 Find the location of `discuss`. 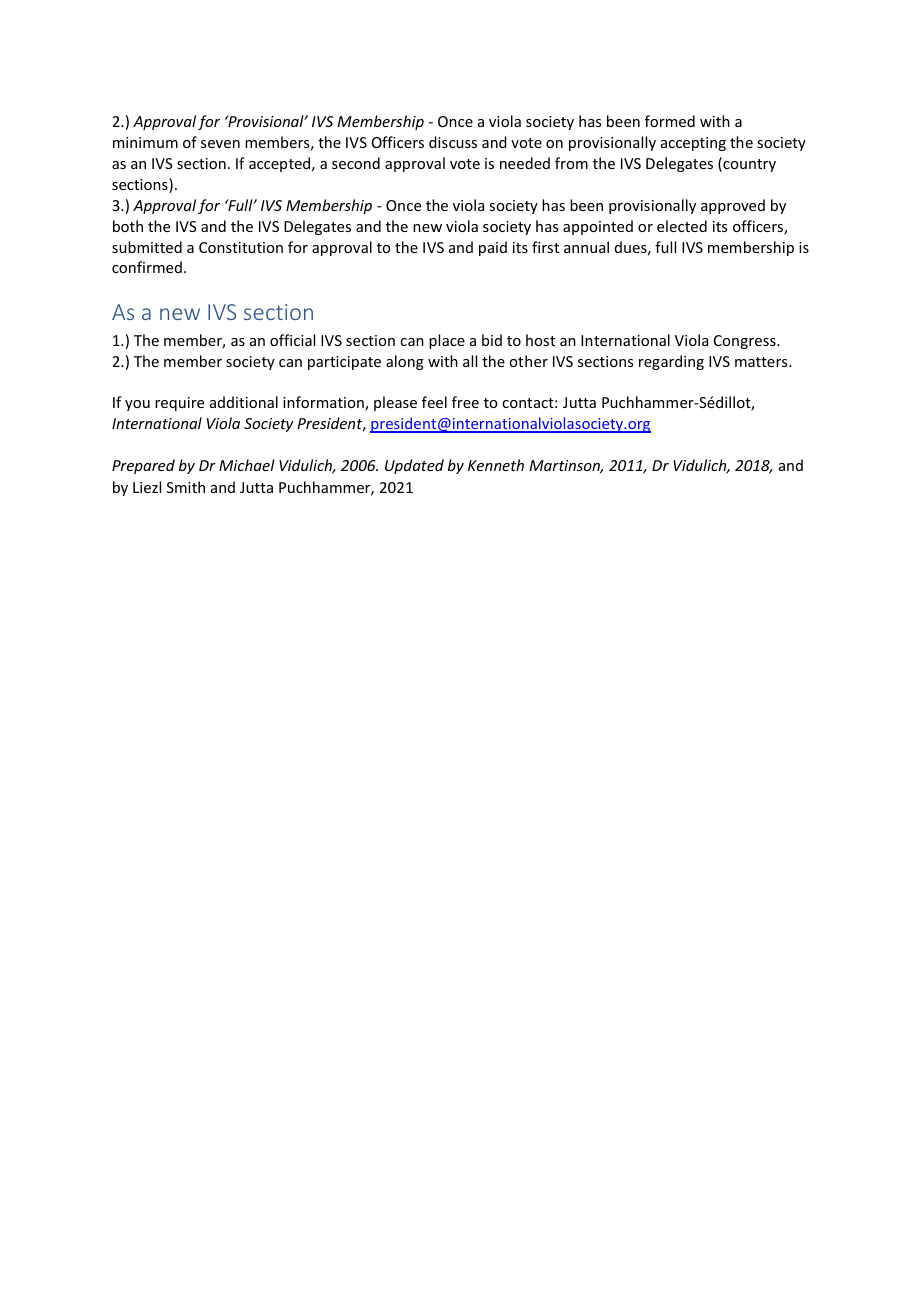

discuss is located at coordinates (453, 142).
